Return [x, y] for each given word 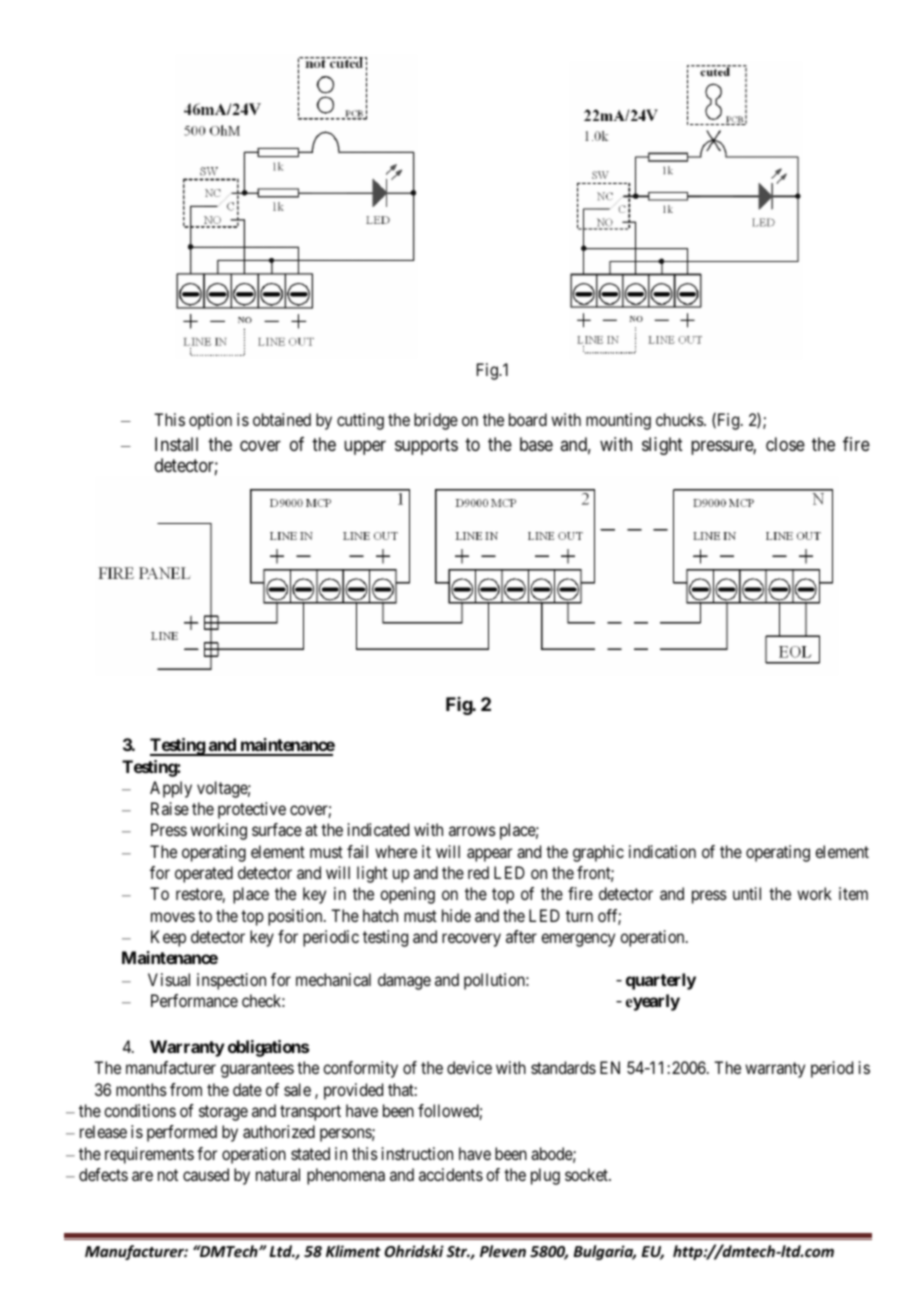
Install [176, 444]
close [785, 444]
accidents [451, 1174]
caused [206, 1174]
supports [426, 446]
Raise [170, 808]
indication [662, 851]
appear [489, 855]
